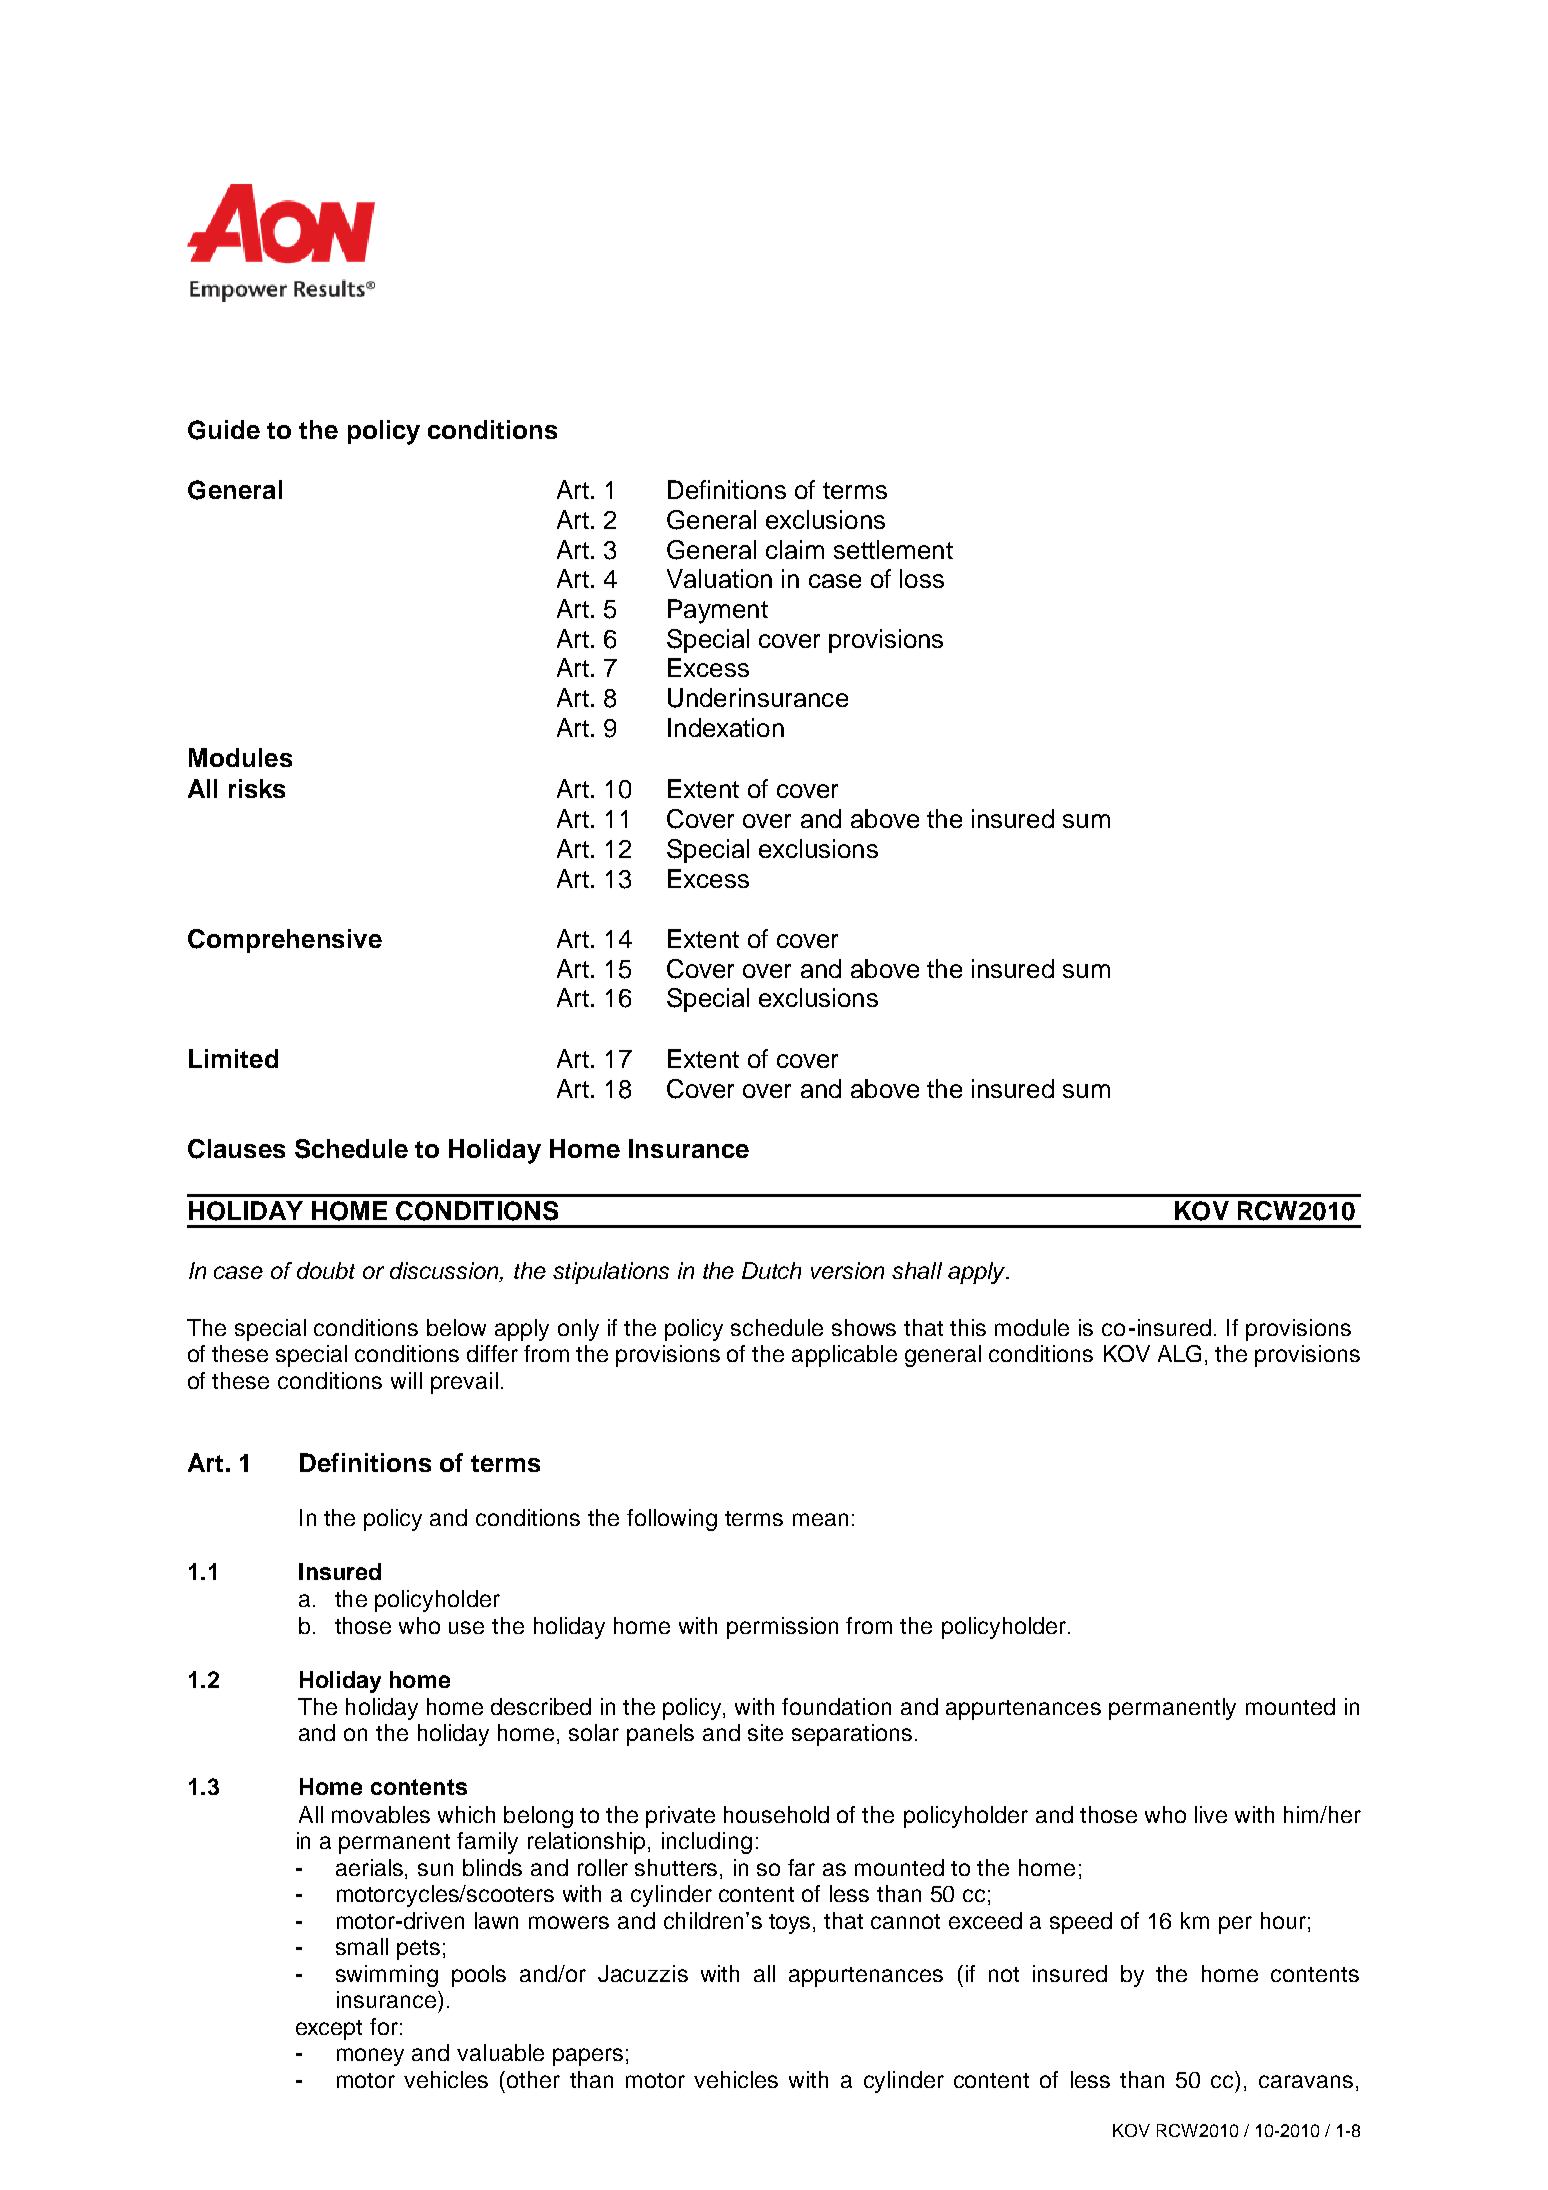 This screenshot has height=2190, width=1548. I want to click on mean, so click(820, 1519).
